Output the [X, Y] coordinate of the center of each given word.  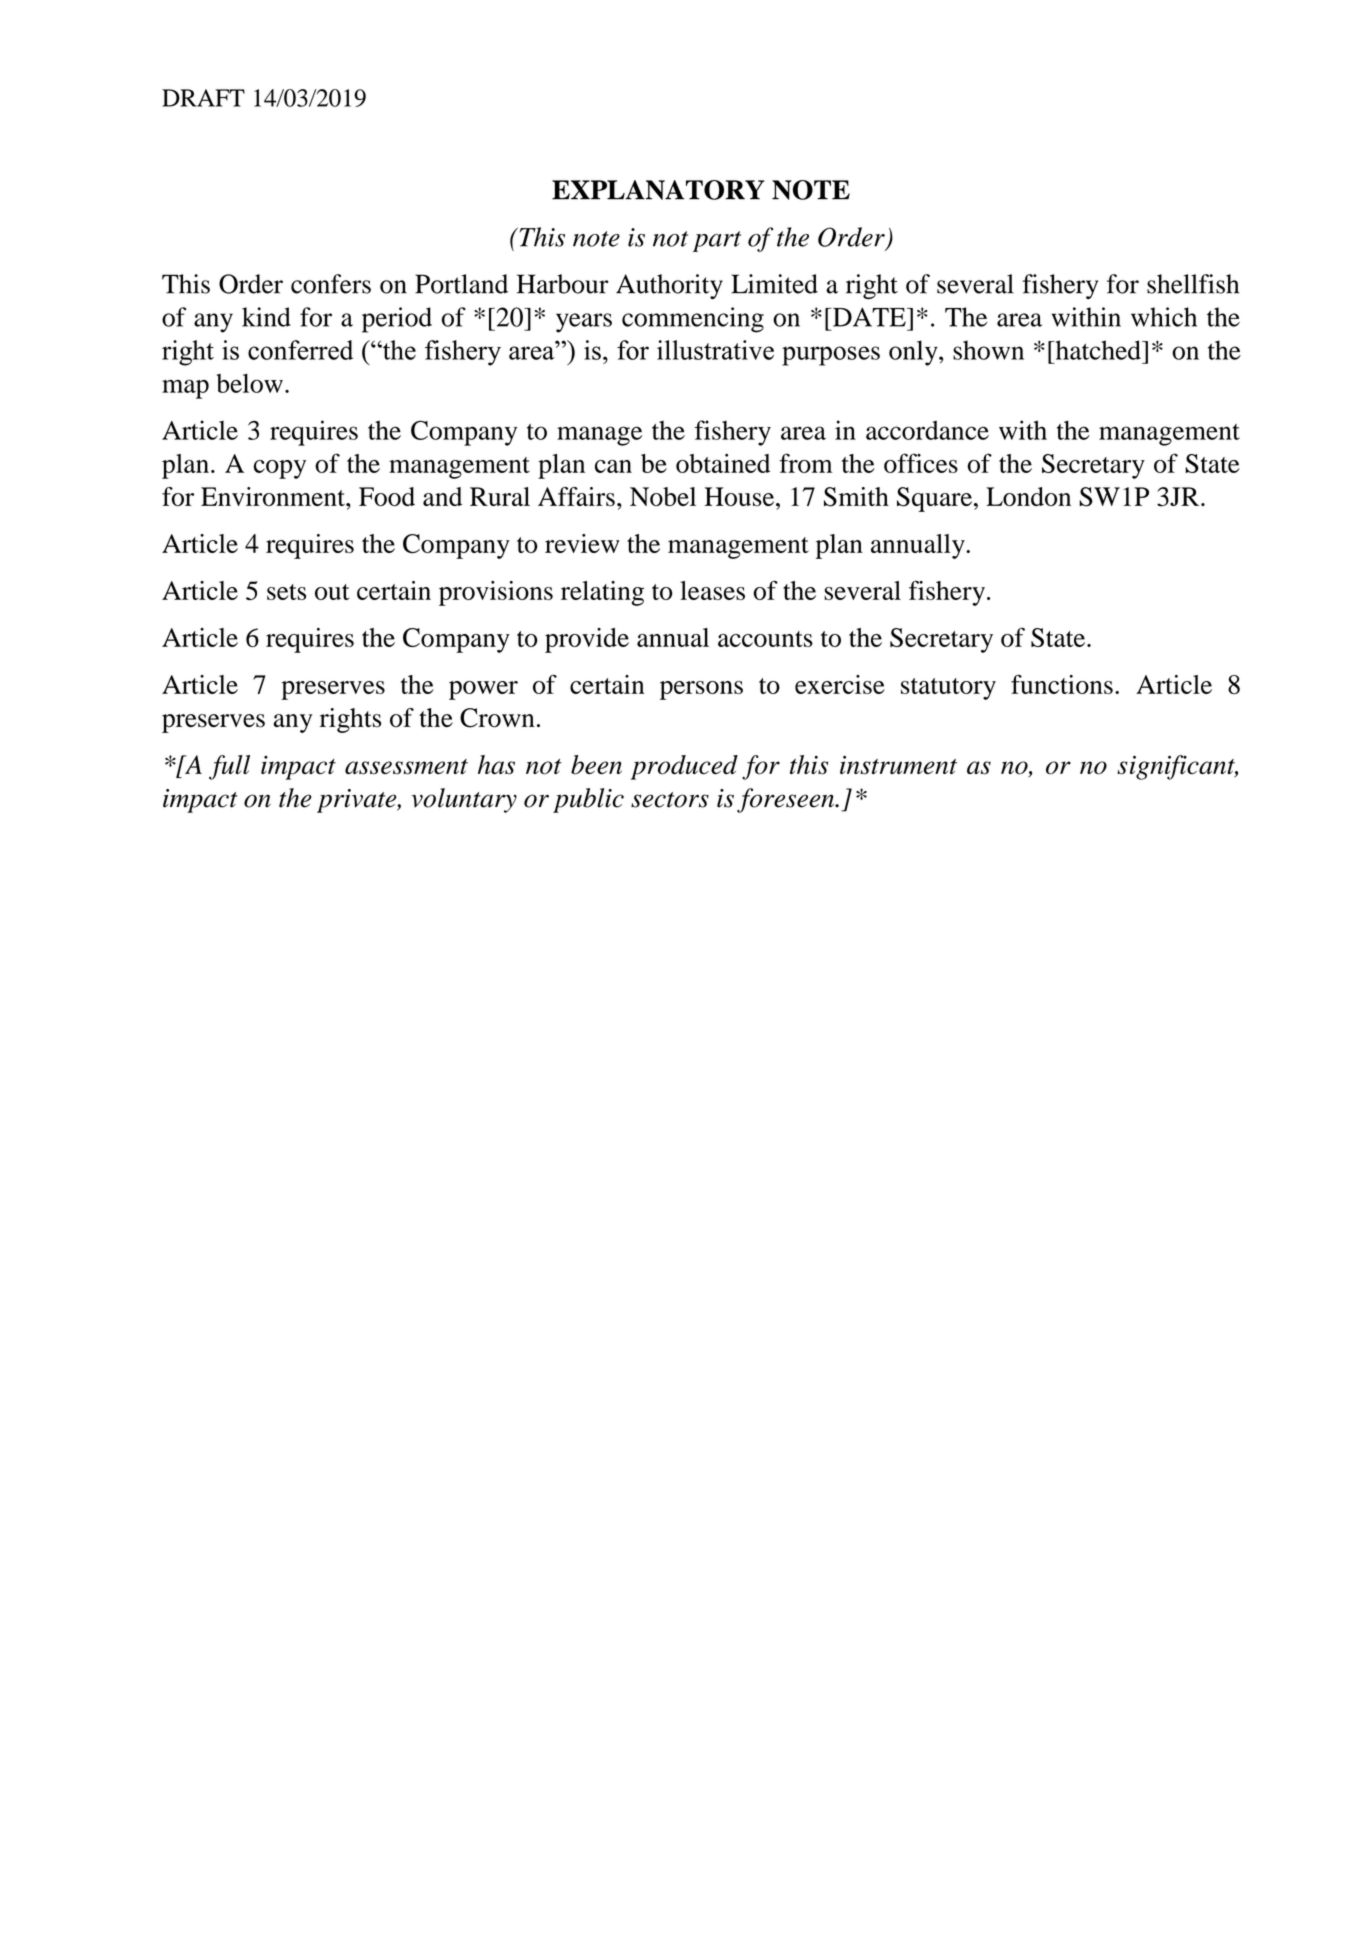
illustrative [715, 350]
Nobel [663, 496]
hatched [1098, 350]
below [249, 383]
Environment [274, 496]
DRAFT [203, 98]
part [717, 241]
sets [286, 592]
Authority [669, 286]
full [229, 767]
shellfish [1193, 284]
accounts [765, 639]
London [1028, 496]
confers [331, 284]
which [1164, 317]
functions [1062, 684]
